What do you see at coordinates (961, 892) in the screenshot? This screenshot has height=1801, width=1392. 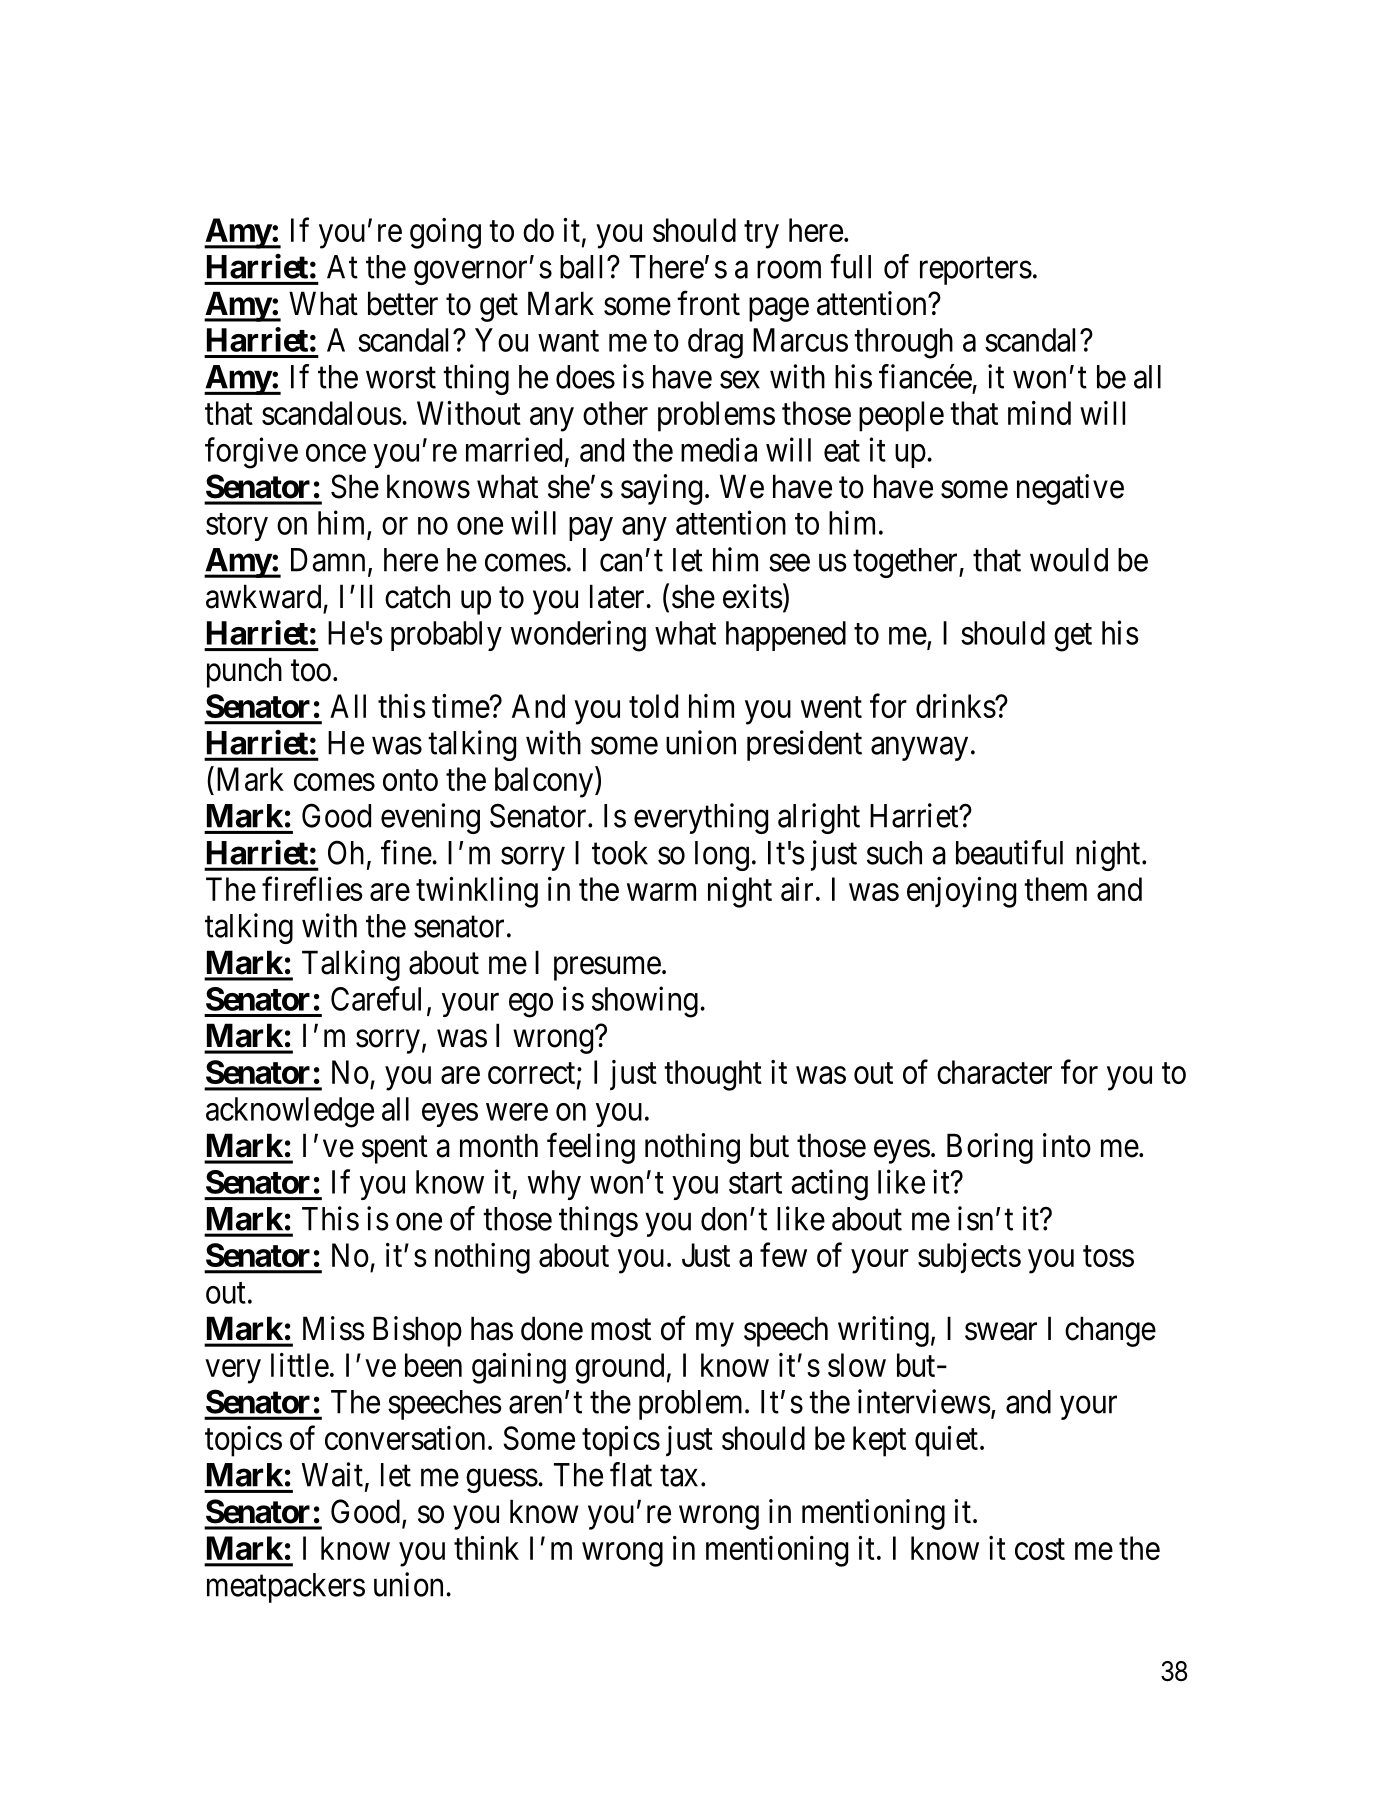 I see `enjoying` at bounding box center [961, 892].
